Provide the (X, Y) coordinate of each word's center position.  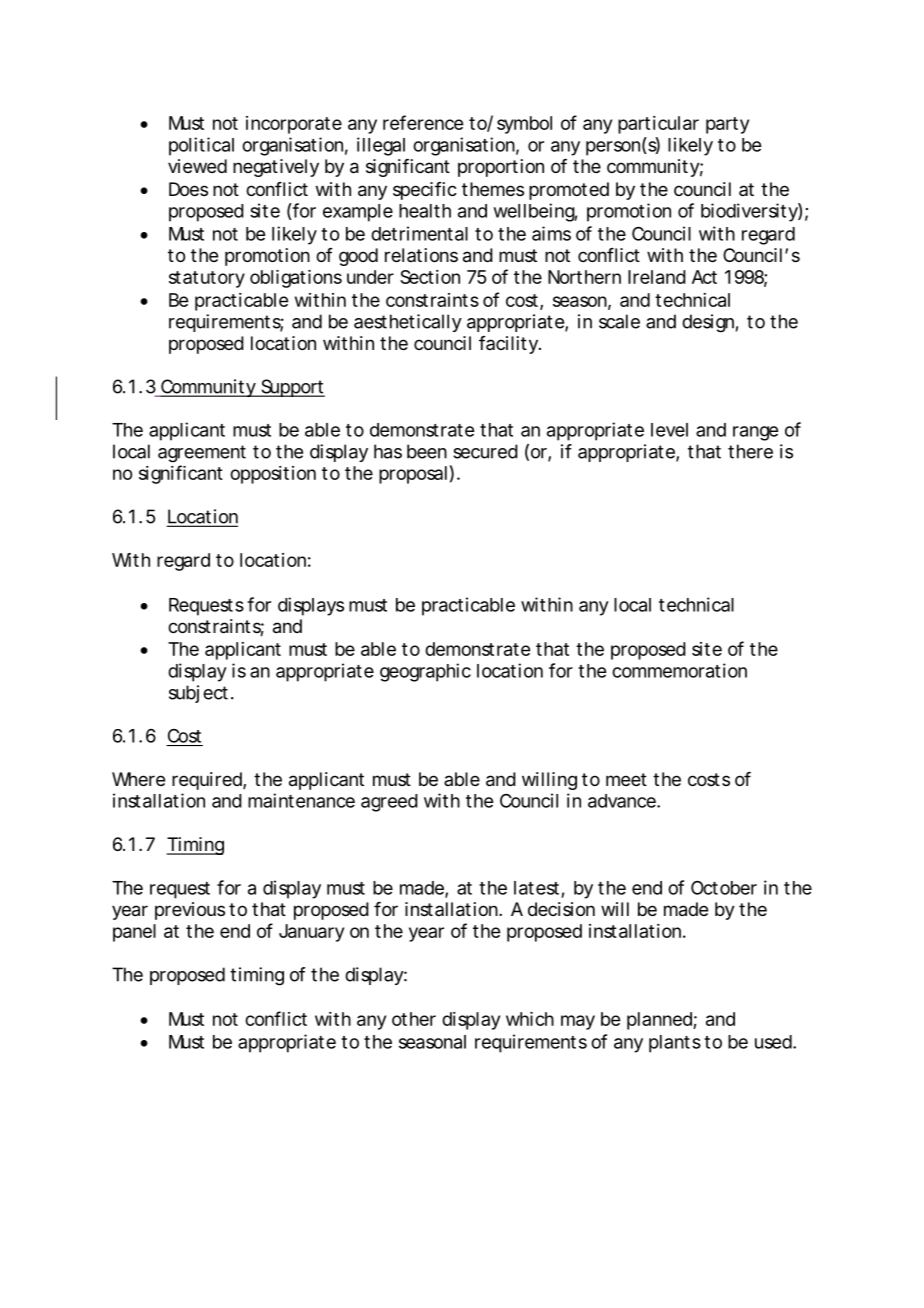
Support (292, 388)
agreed (389, 803)
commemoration (679, 670)
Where (138, 779)
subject (200, 694)
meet (626, 779)
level (669, 430)
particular (658, 125)
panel (134, 933)
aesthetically (408, 323)
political (201, 146)
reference (423, 122)
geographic (425, 672)
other (414, 1019)
